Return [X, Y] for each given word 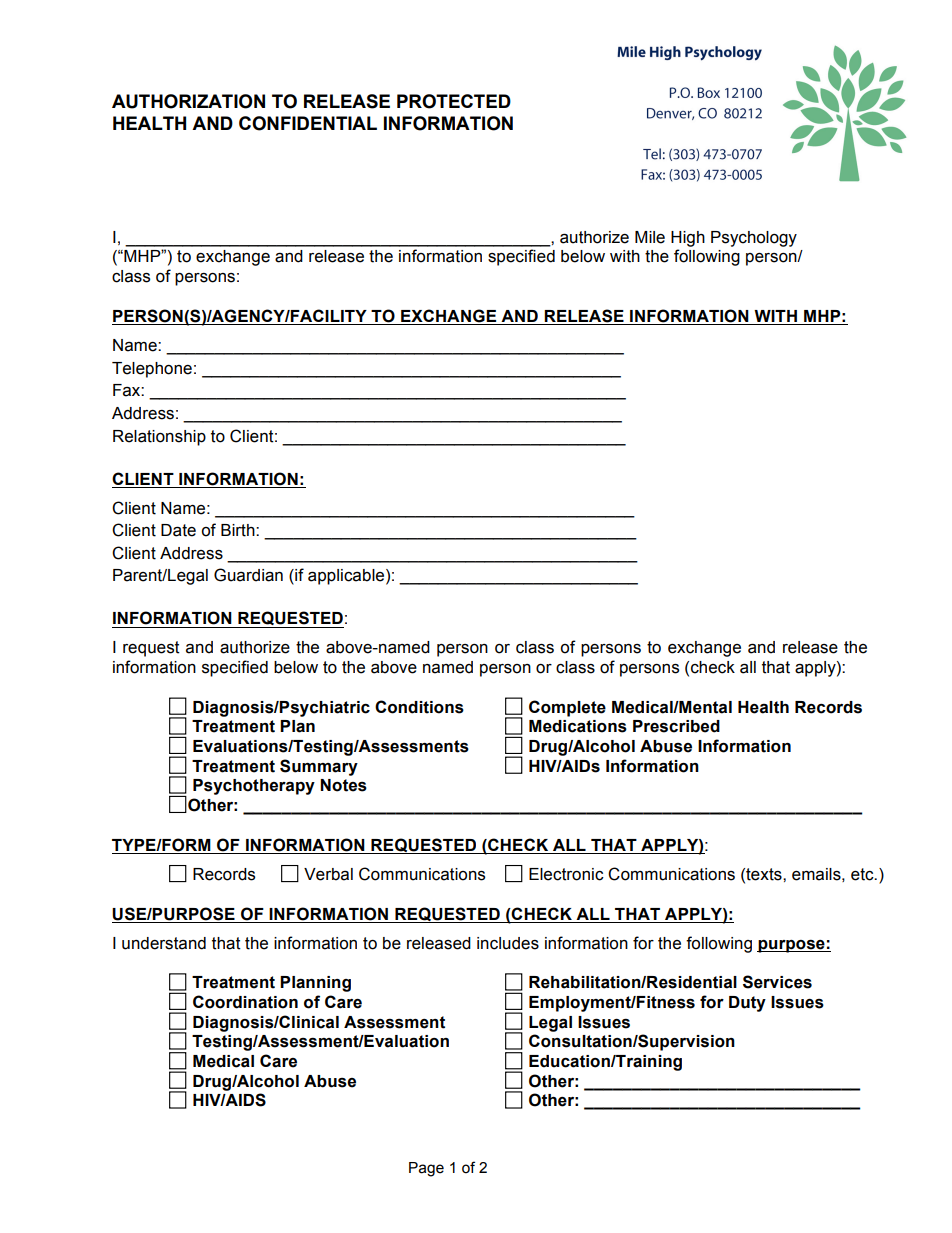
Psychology [754, 239]
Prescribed [676, 726]
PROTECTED [454, 101]
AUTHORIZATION [188, 101]
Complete [567, 708]
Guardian [248, 575]
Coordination [245, 1002]
